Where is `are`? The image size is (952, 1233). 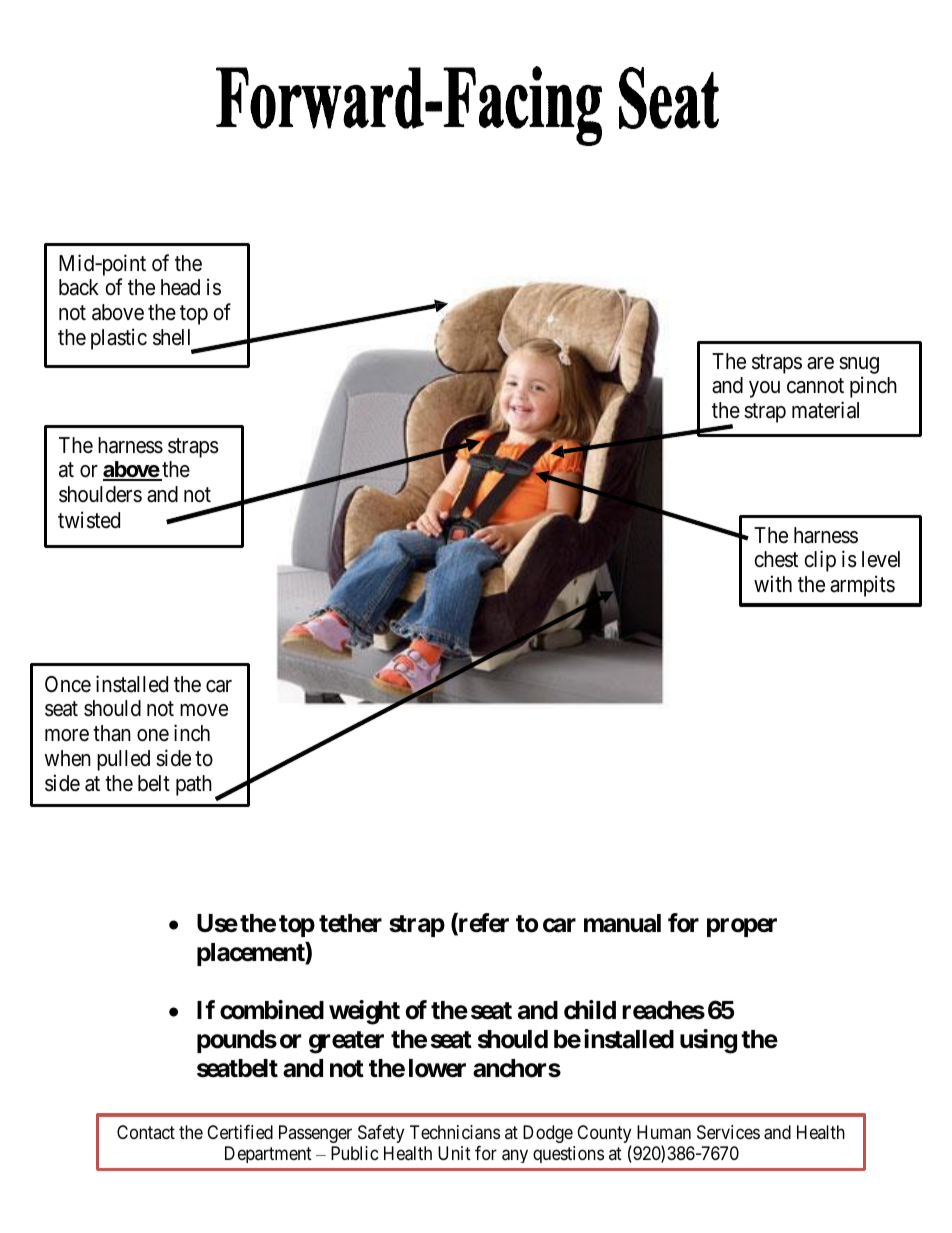
are is located at coordinates (820, 363).
